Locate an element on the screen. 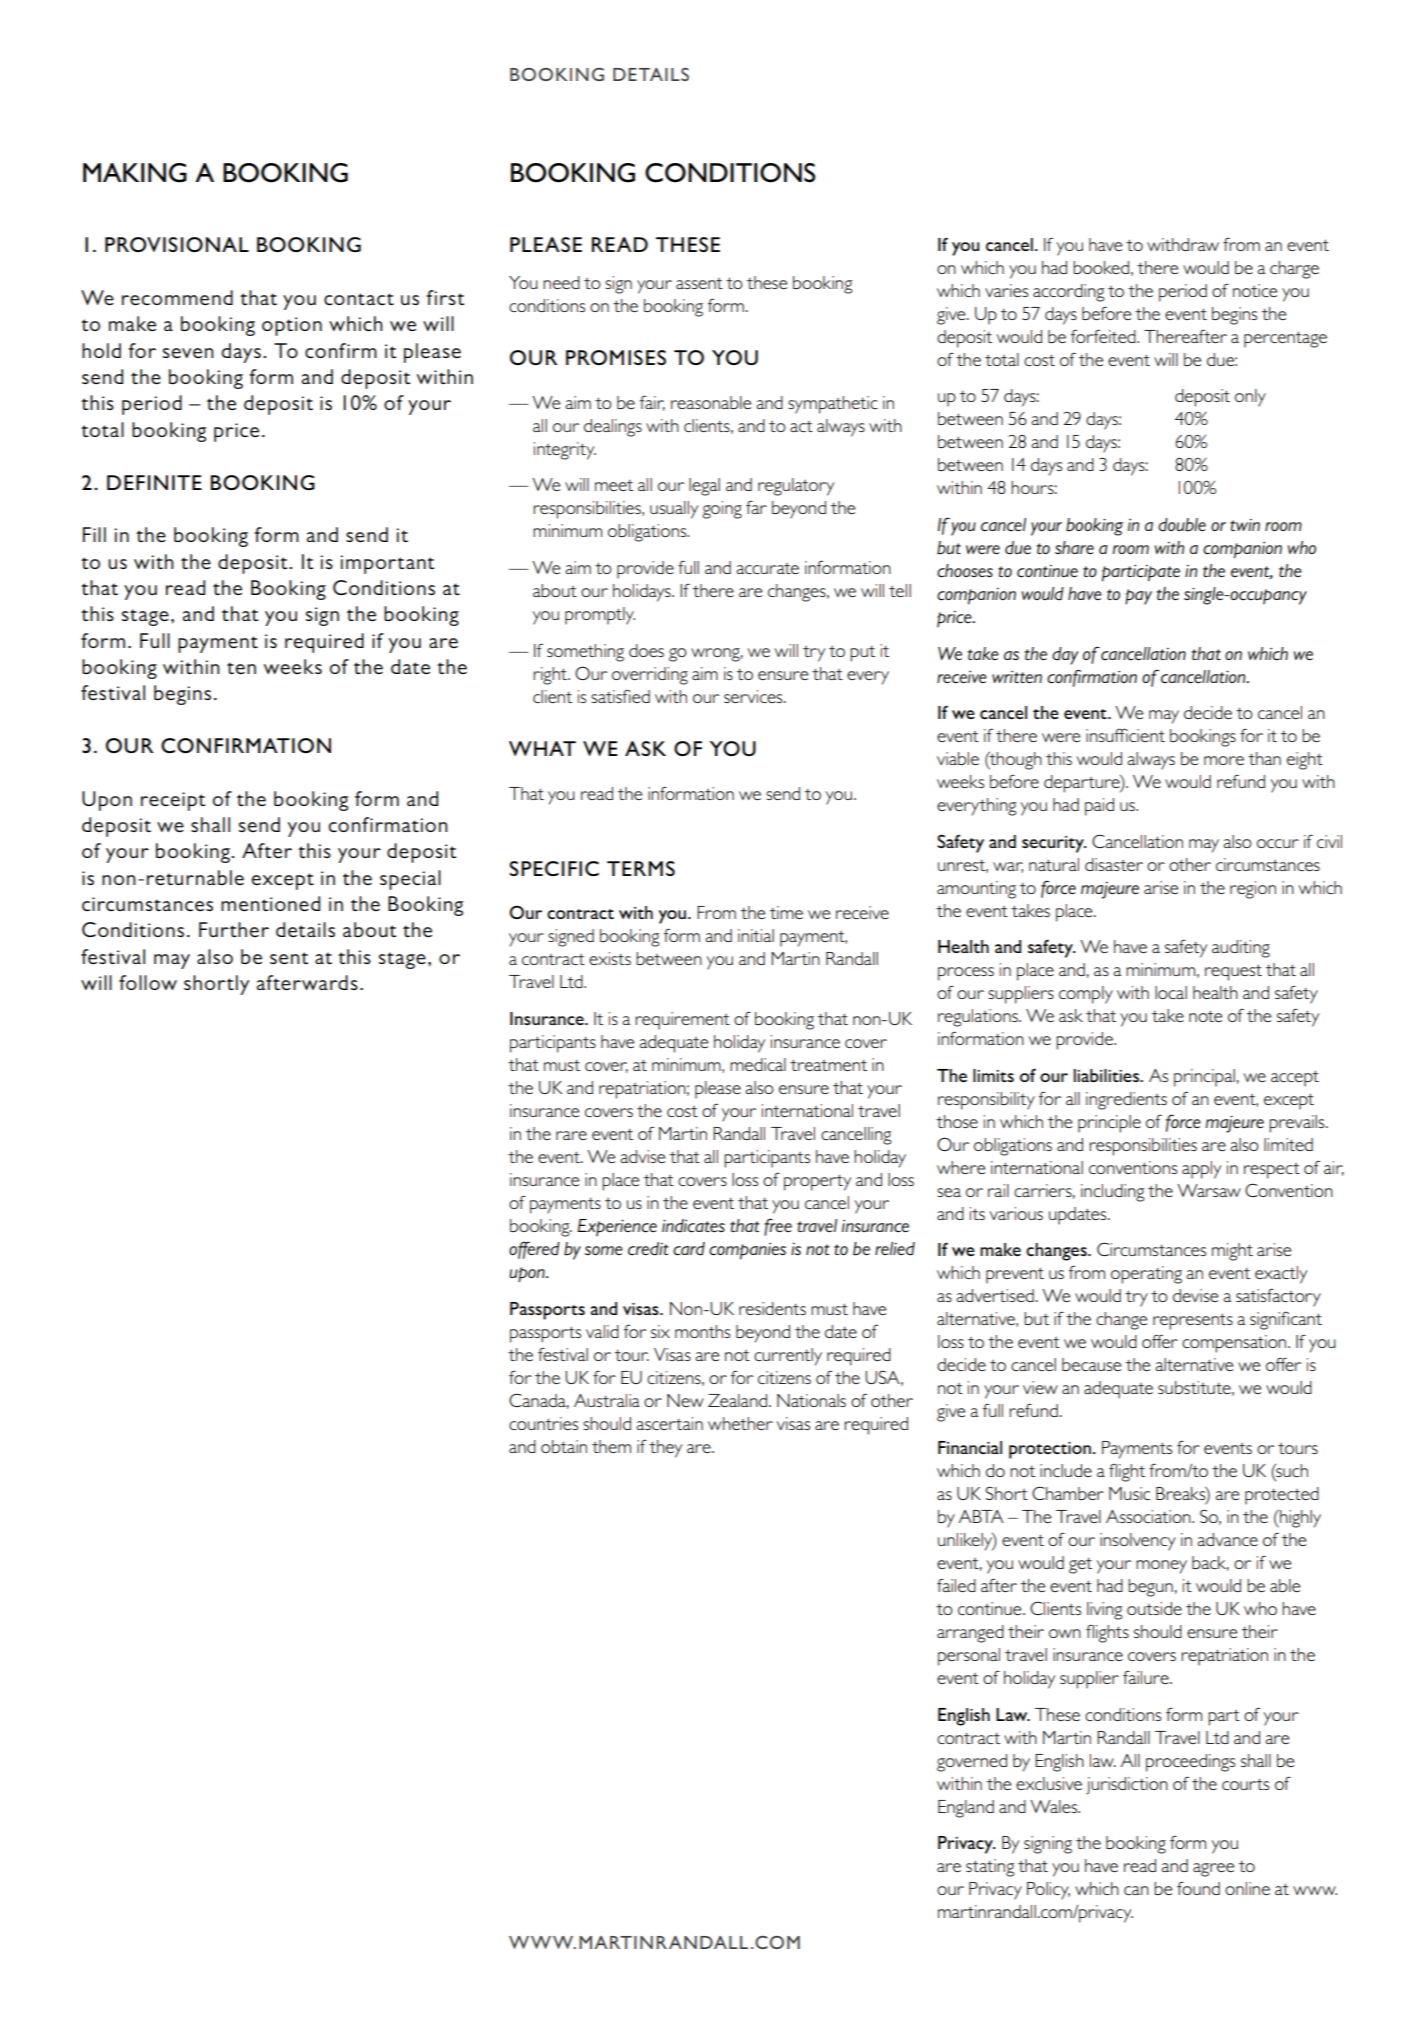 Image resolution: width=1426 pixels, height=2017 pixels. notice is located at coordinates (1255, 290).
